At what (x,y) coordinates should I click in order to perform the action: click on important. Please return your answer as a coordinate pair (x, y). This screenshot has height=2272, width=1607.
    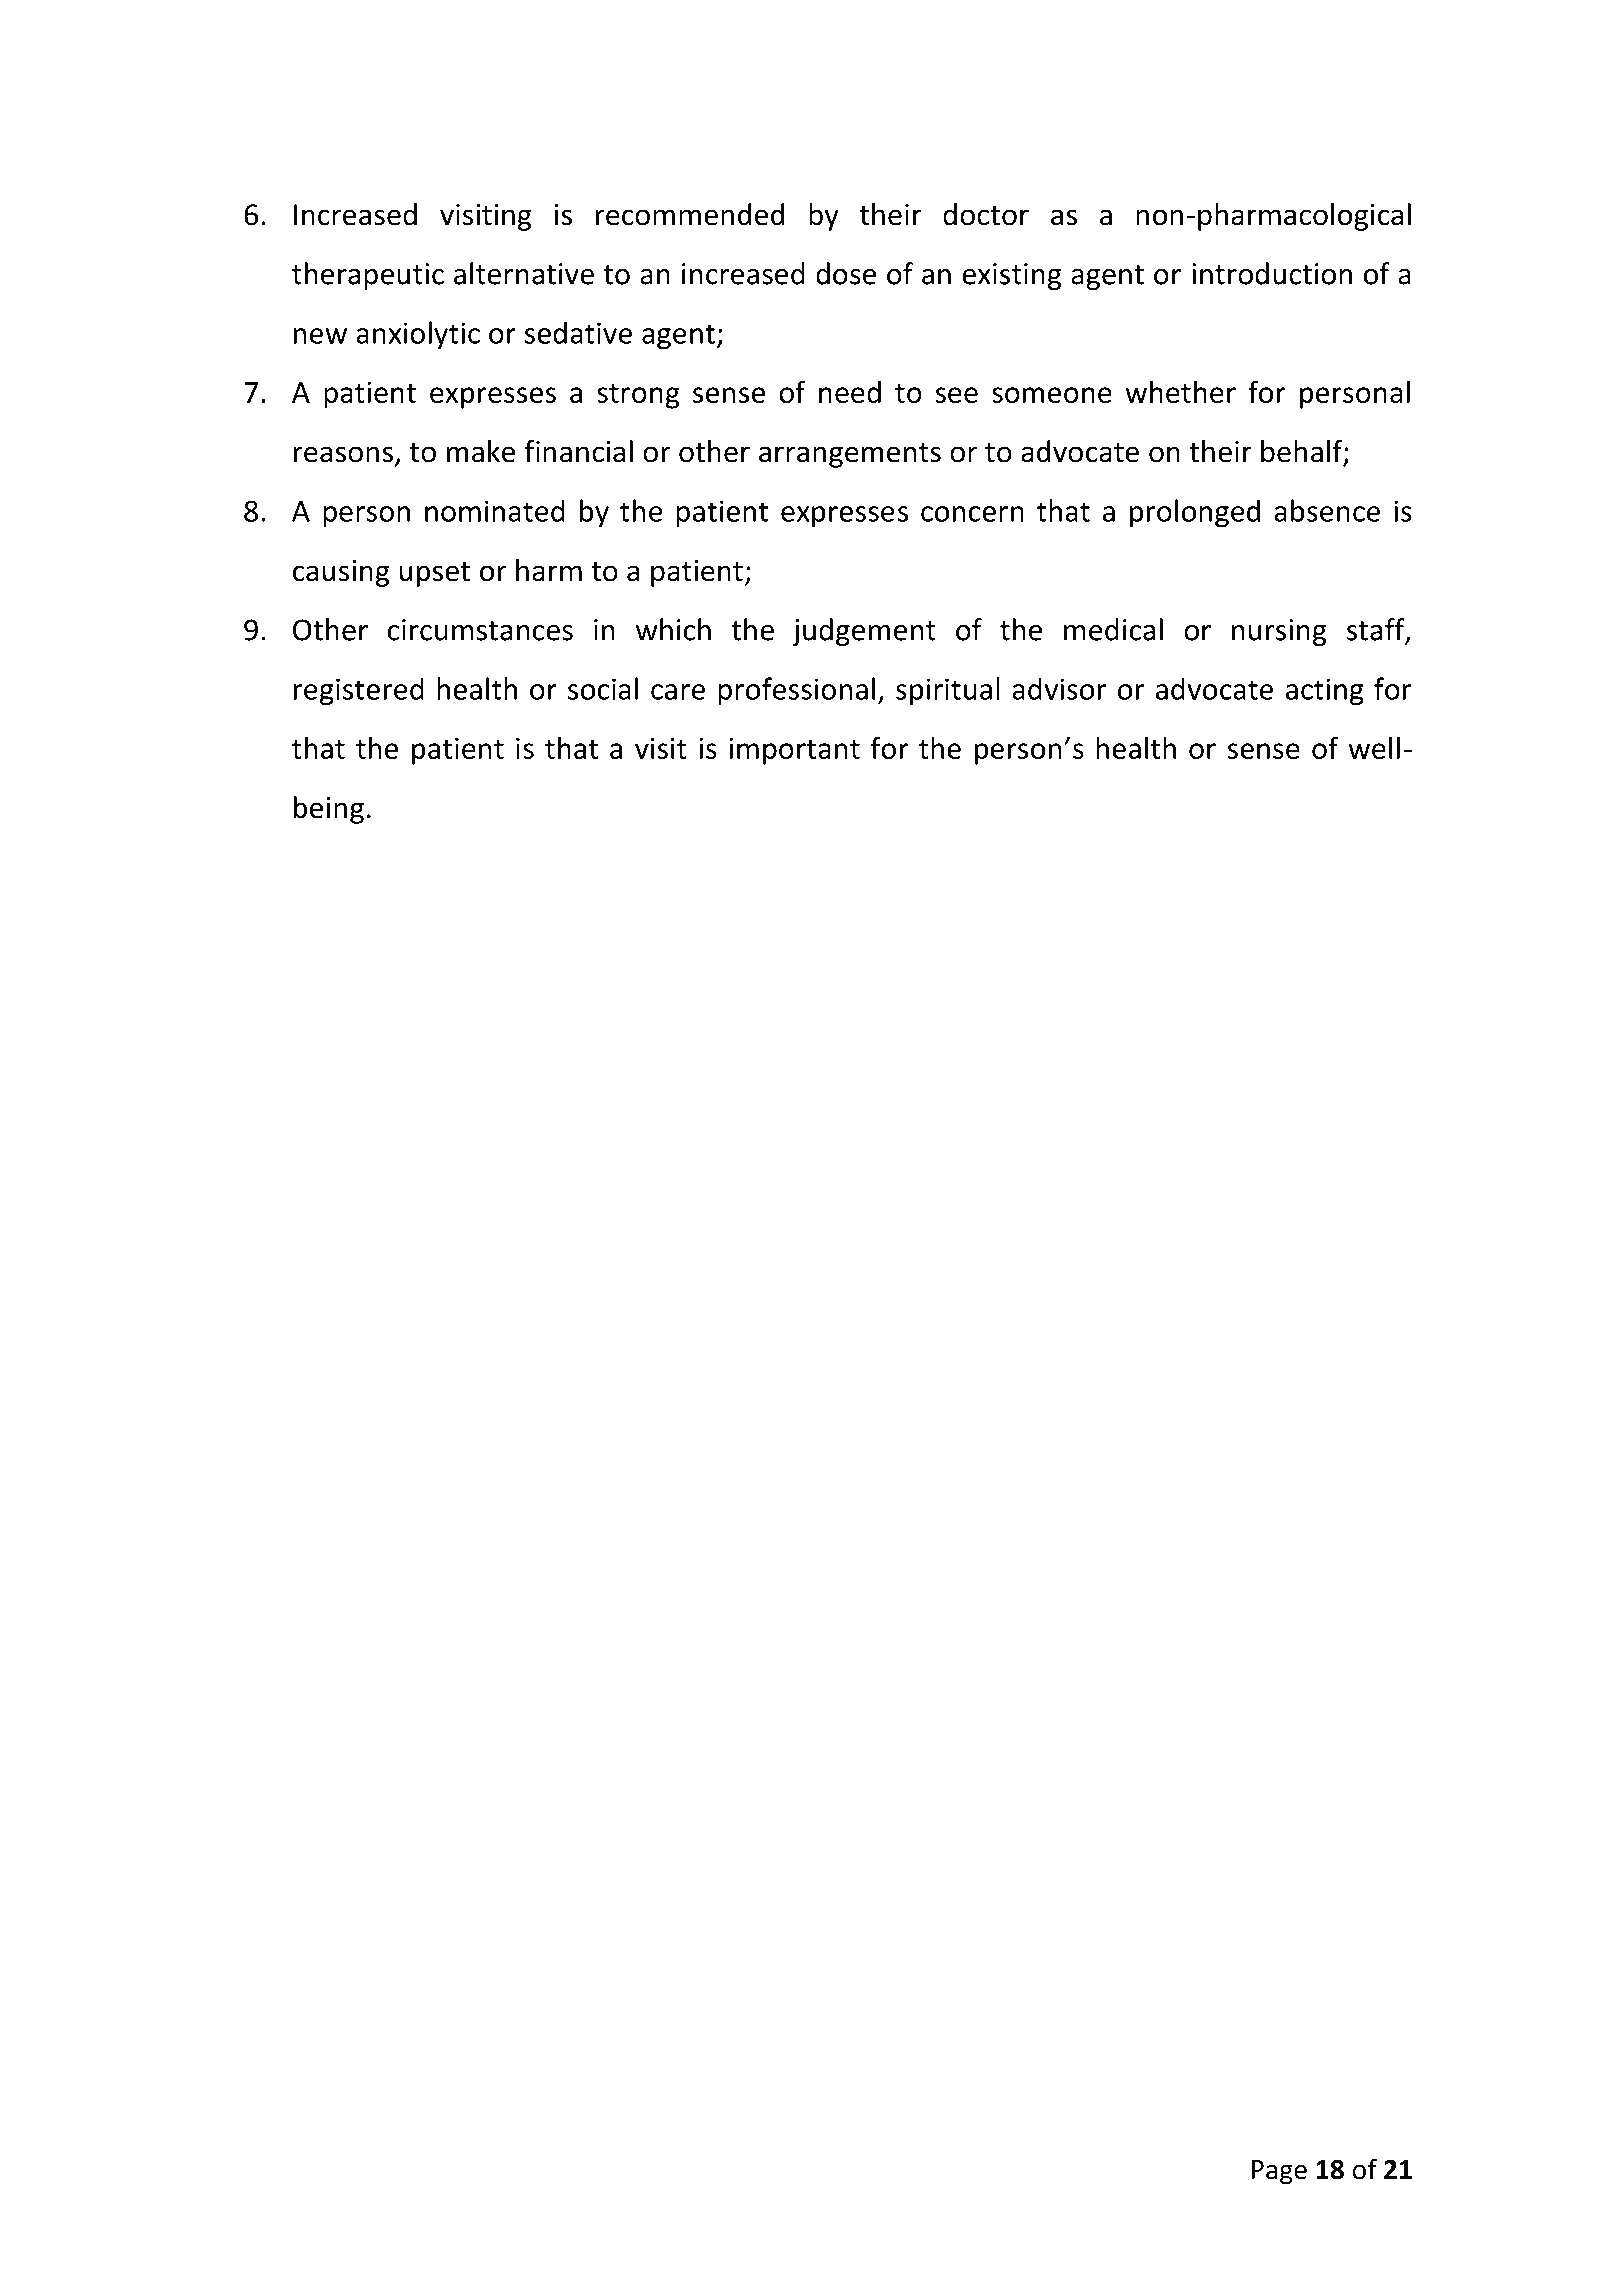
    Looking at the image, I should click on (794, 751).
